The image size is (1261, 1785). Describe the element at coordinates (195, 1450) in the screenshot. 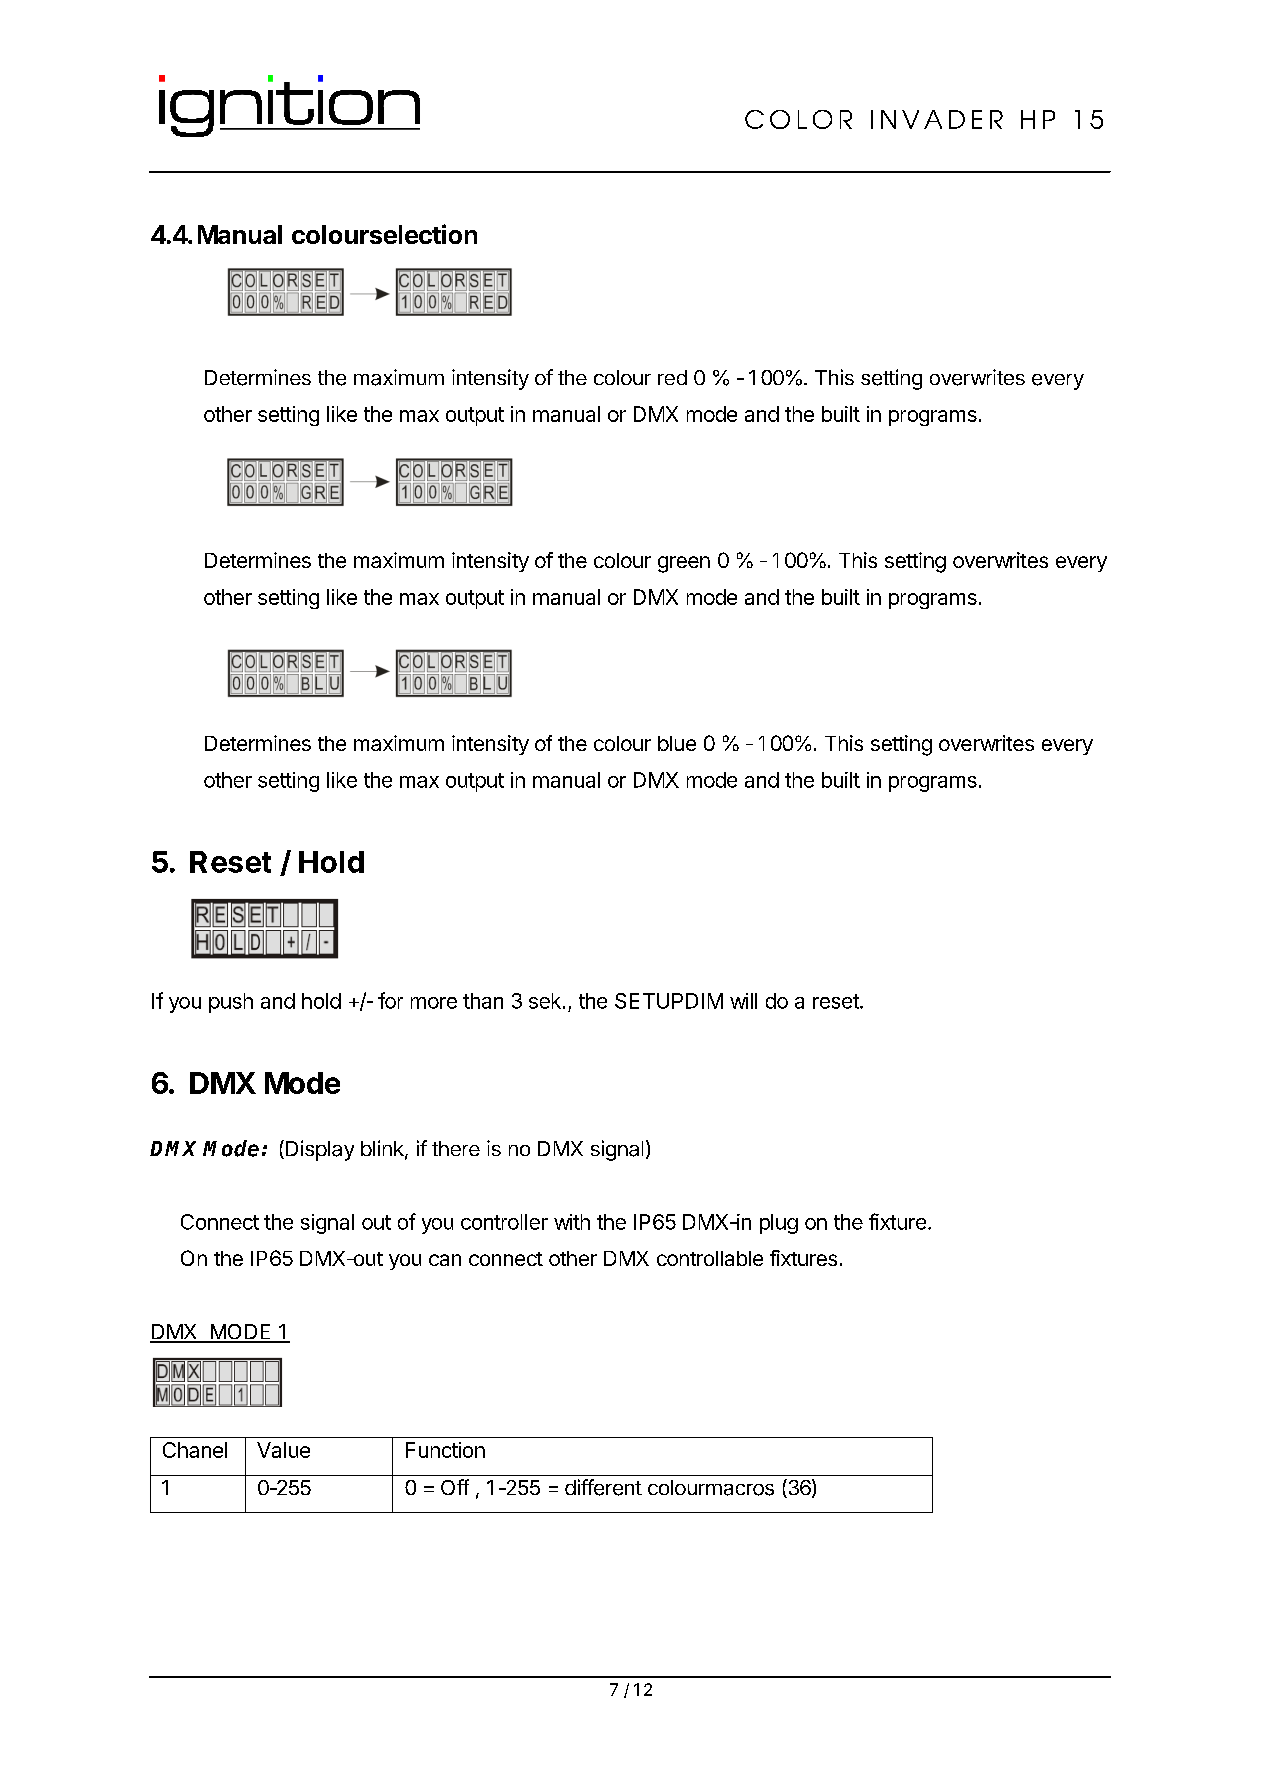

I see `Chanel` at that location.
